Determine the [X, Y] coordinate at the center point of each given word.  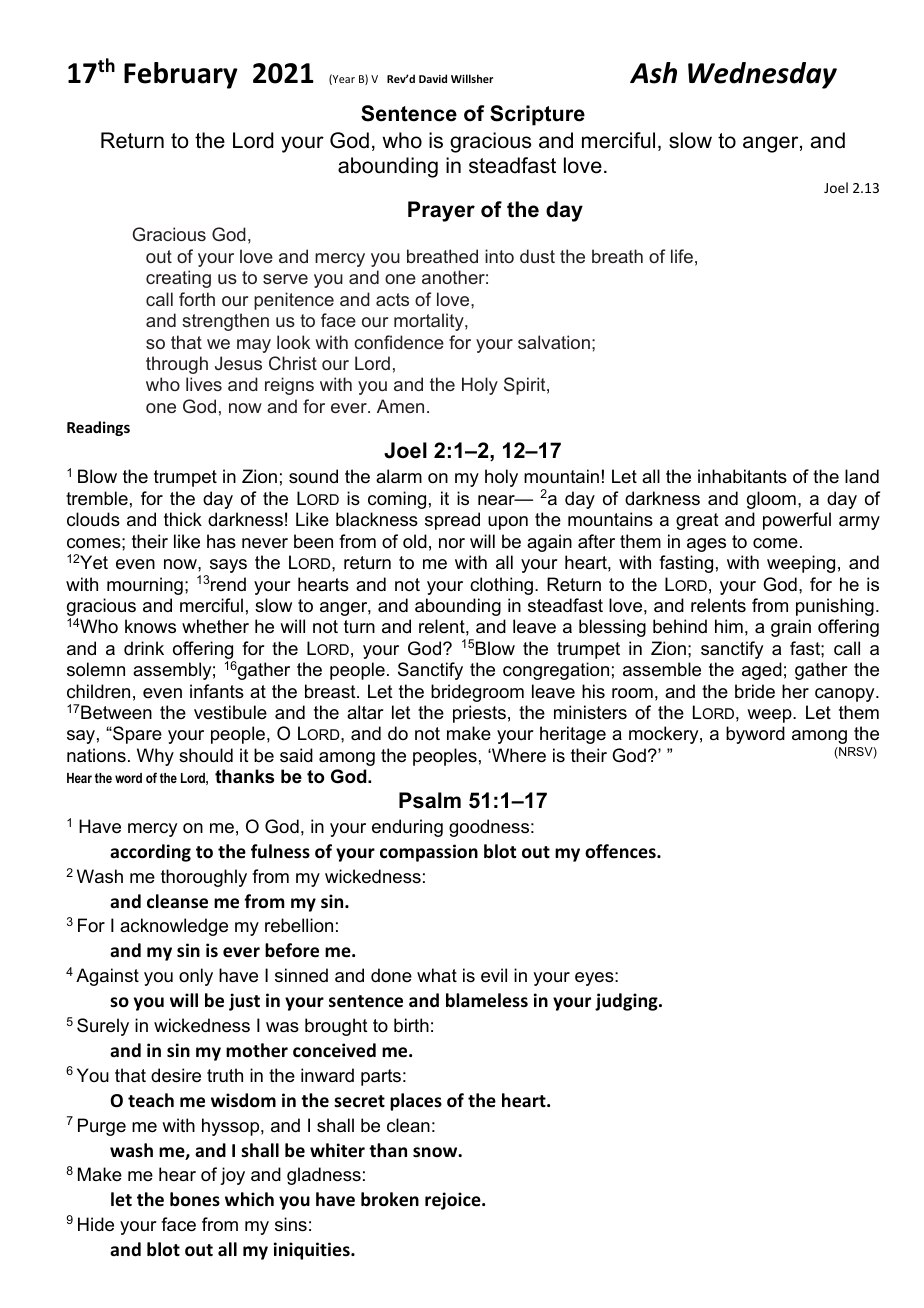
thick [183, 519]
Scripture [537, 115]
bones [195, 1199]
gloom [771, 500]
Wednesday [762, 75]
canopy [846, 695]
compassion [429, 853]
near [497, 500]
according [150, 853]
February [181, 75]
